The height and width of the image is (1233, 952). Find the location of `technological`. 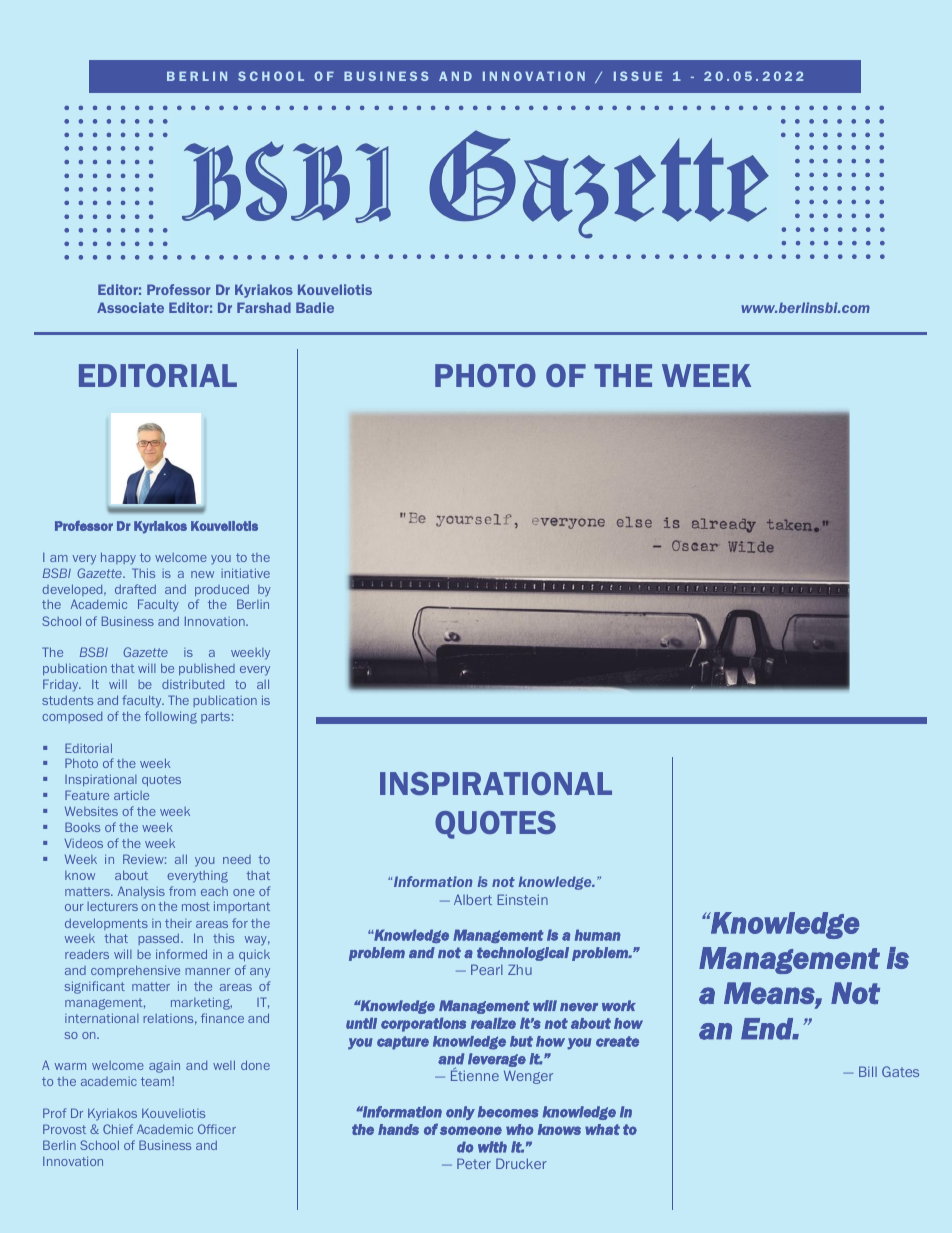

technological is located at coordinates (523, 954).
